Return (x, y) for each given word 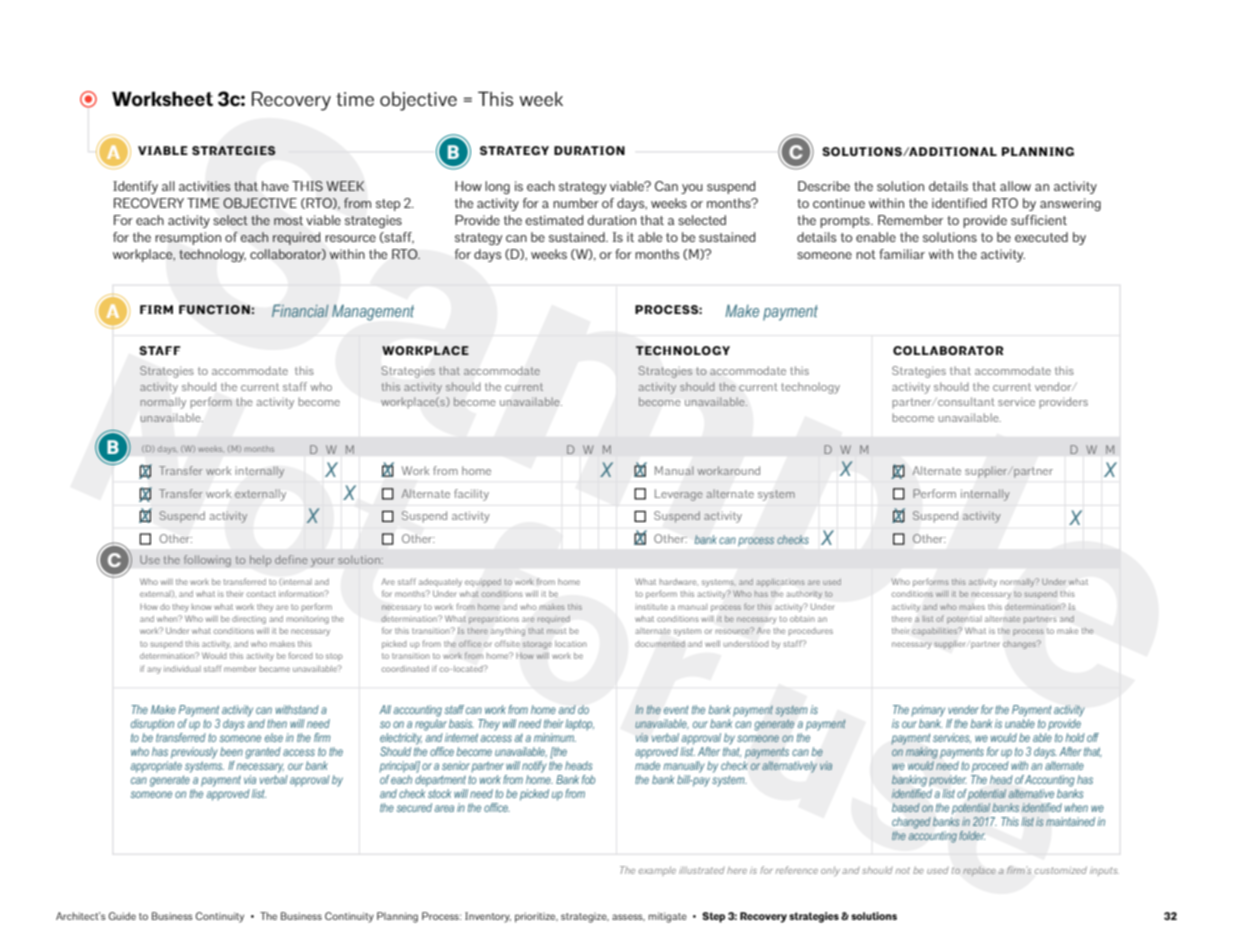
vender (963, 709)
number (576, 203)
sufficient (1039, 220)
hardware (679, 582)
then (277, 723)
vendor (1054, 386)
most (288, 220)
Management (373, 312)
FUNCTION (215, 309)
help (260, 561)
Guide (122, 916)
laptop (579, 725)
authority (804, 595)
